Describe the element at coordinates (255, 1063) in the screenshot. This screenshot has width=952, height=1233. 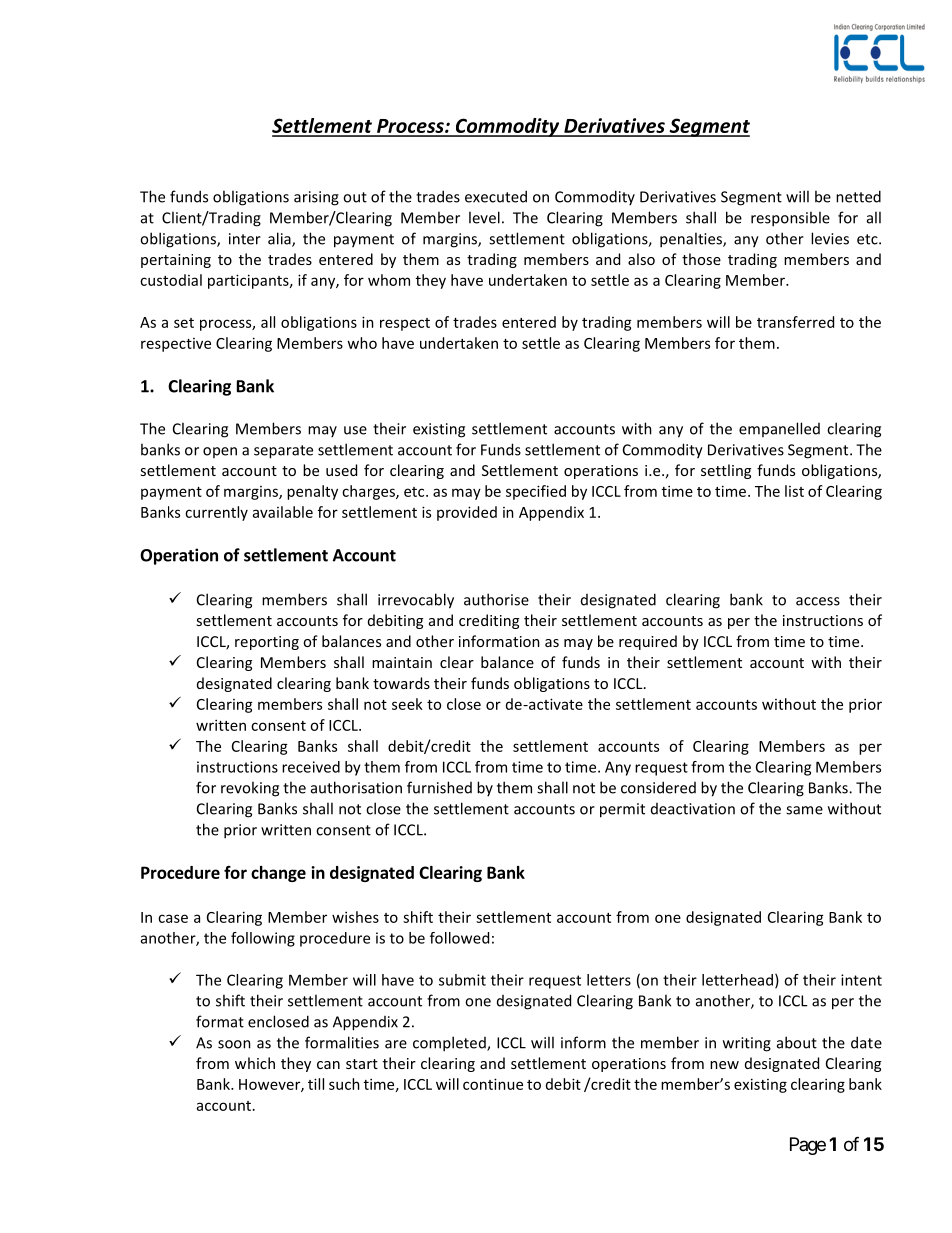
I see `which` at that location.
